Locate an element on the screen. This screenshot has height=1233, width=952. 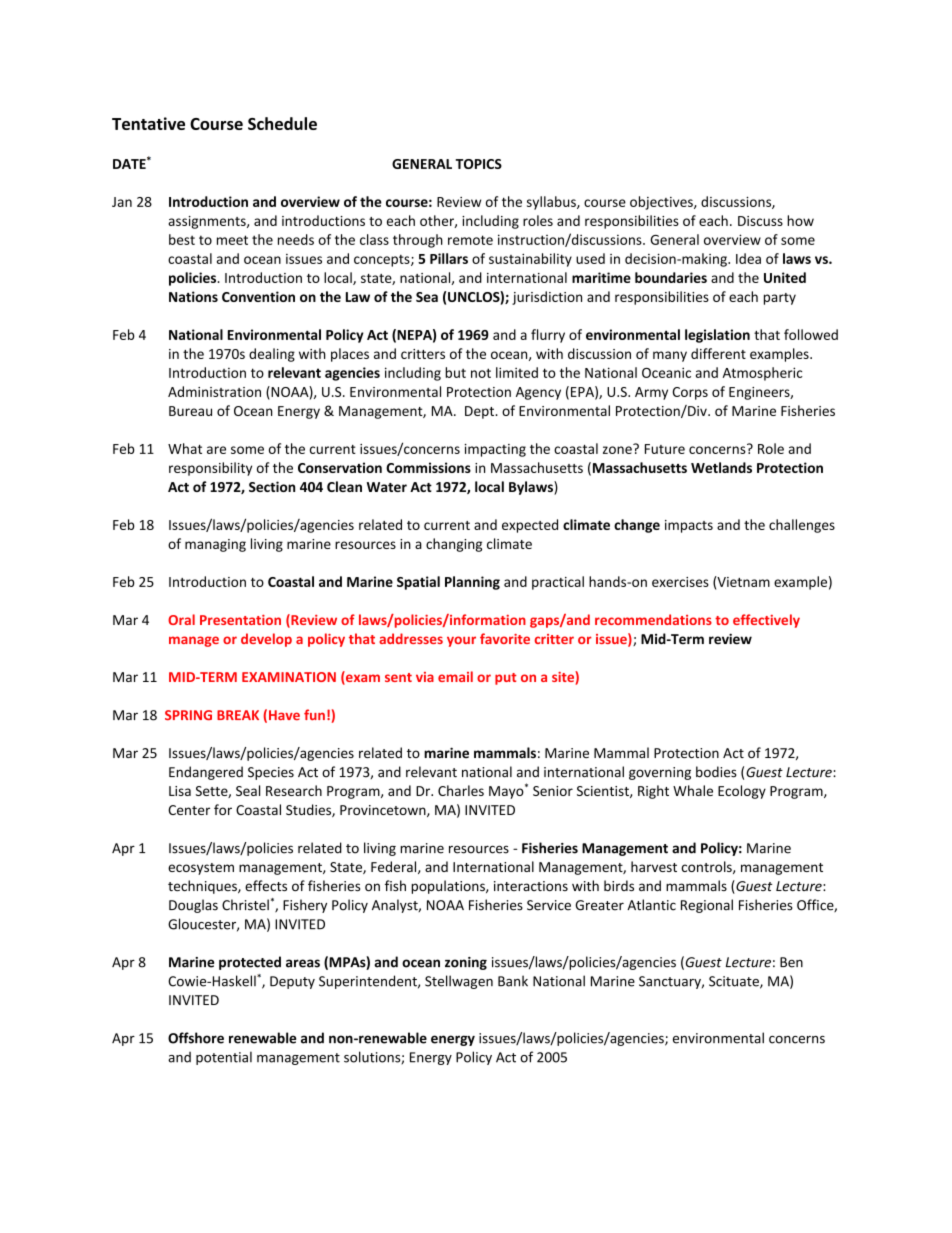
exercises is located at coordinates (680, 582).
